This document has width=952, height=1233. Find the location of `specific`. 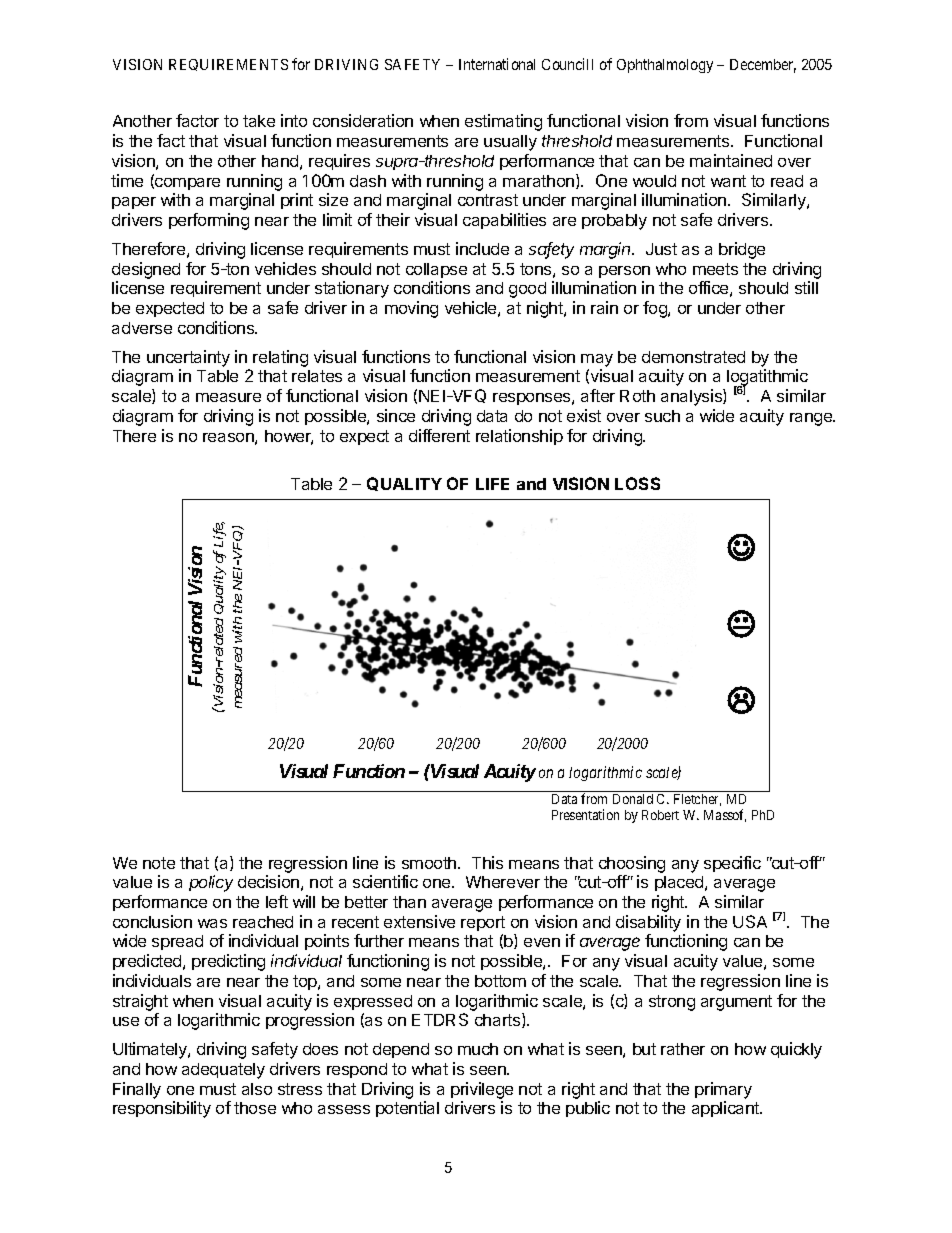

specific is located at coordinates (732, 864).
